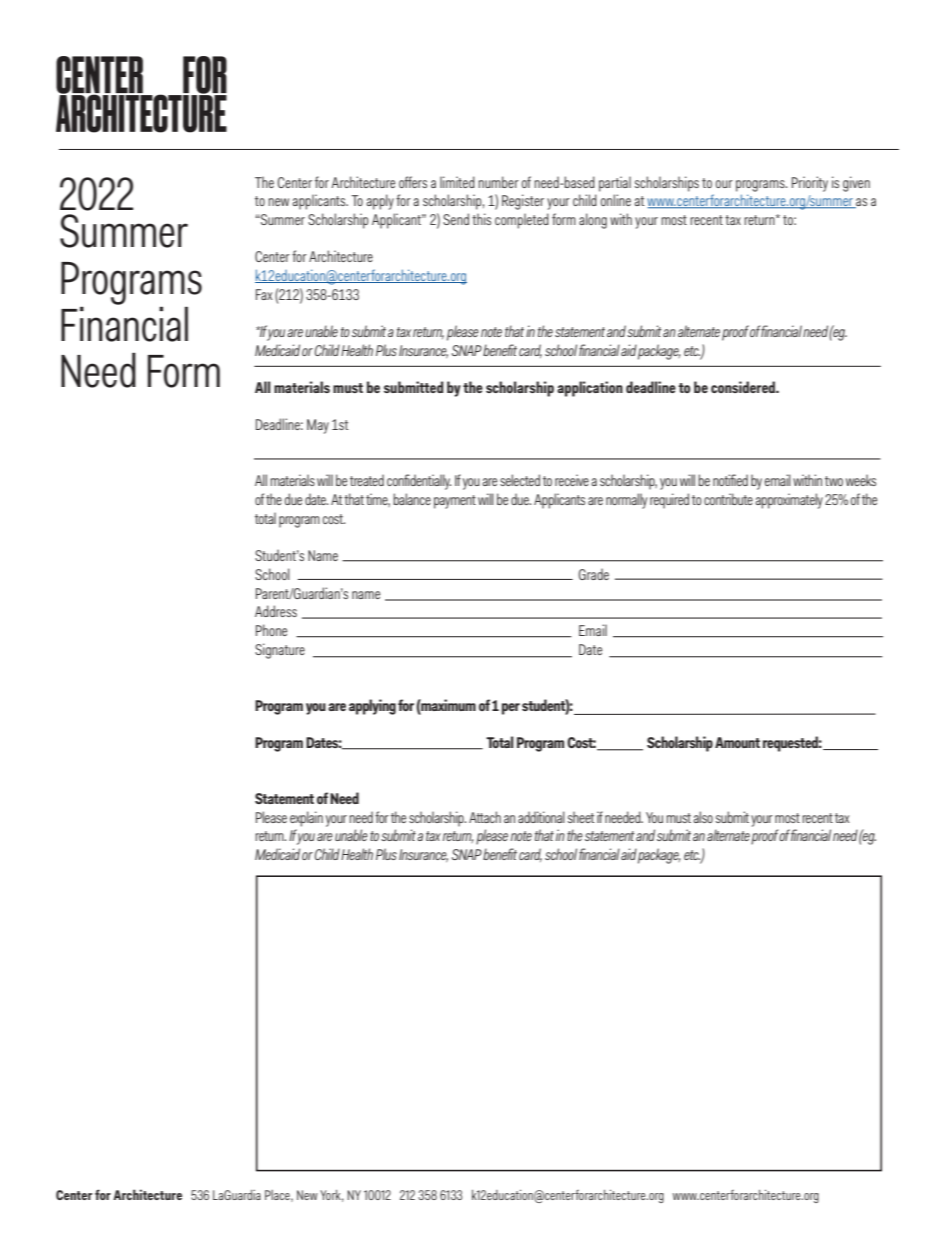 This screenshot has width=952, height=1233. I want to click on per, so click(511, 709).
